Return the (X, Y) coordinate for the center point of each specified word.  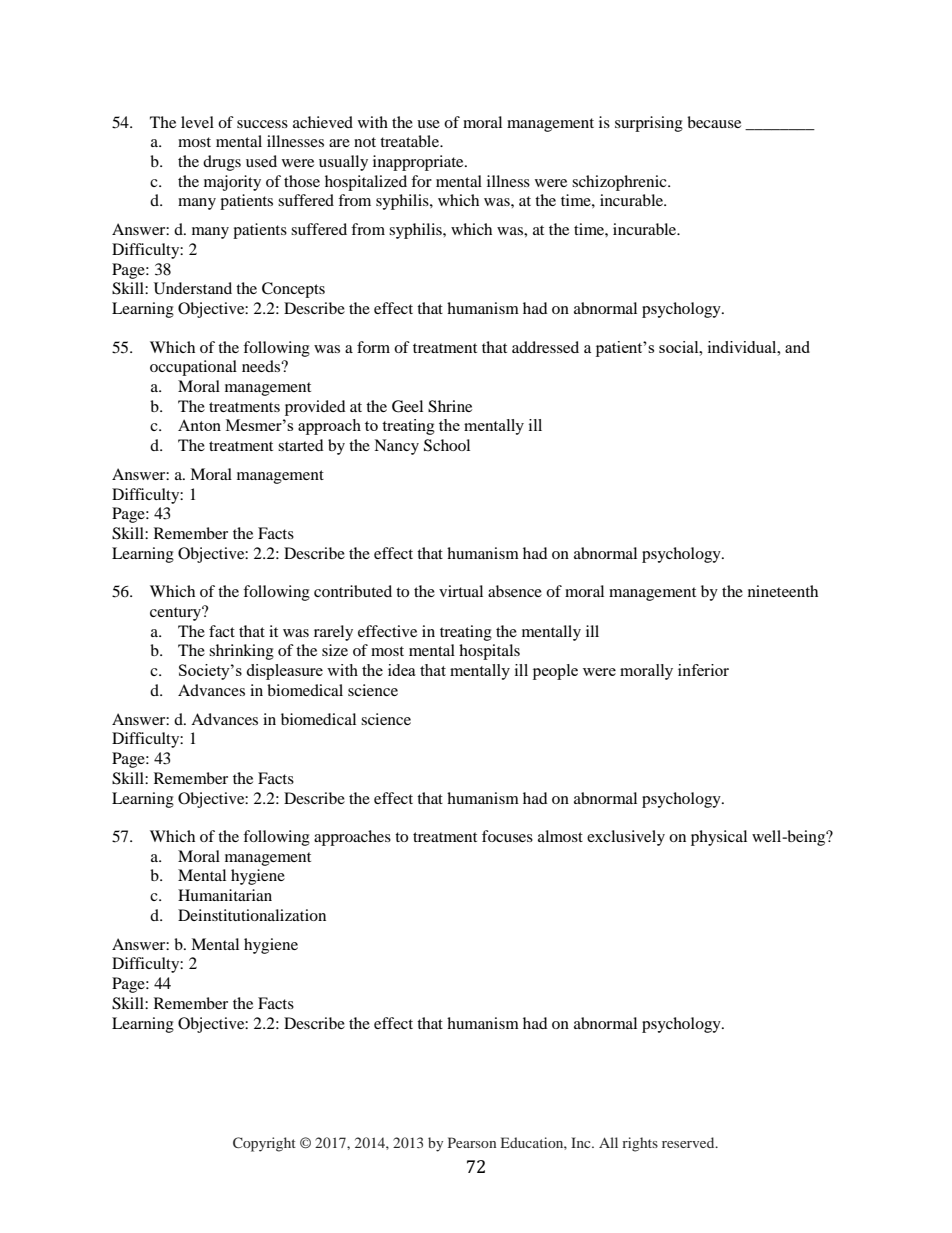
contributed (353, 591)
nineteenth (783, 591)
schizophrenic (620, 183)
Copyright (264, 1144)
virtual (461, 591)
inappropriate (419, 163)
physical (719, 838)
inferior (703, 670)
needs (262, 366)
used (261, 161)
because (714, 122)
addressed (545, 347)
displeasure (284, 672)
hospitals (489, 652)
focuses (507, 836)
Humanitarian (225, 895)
